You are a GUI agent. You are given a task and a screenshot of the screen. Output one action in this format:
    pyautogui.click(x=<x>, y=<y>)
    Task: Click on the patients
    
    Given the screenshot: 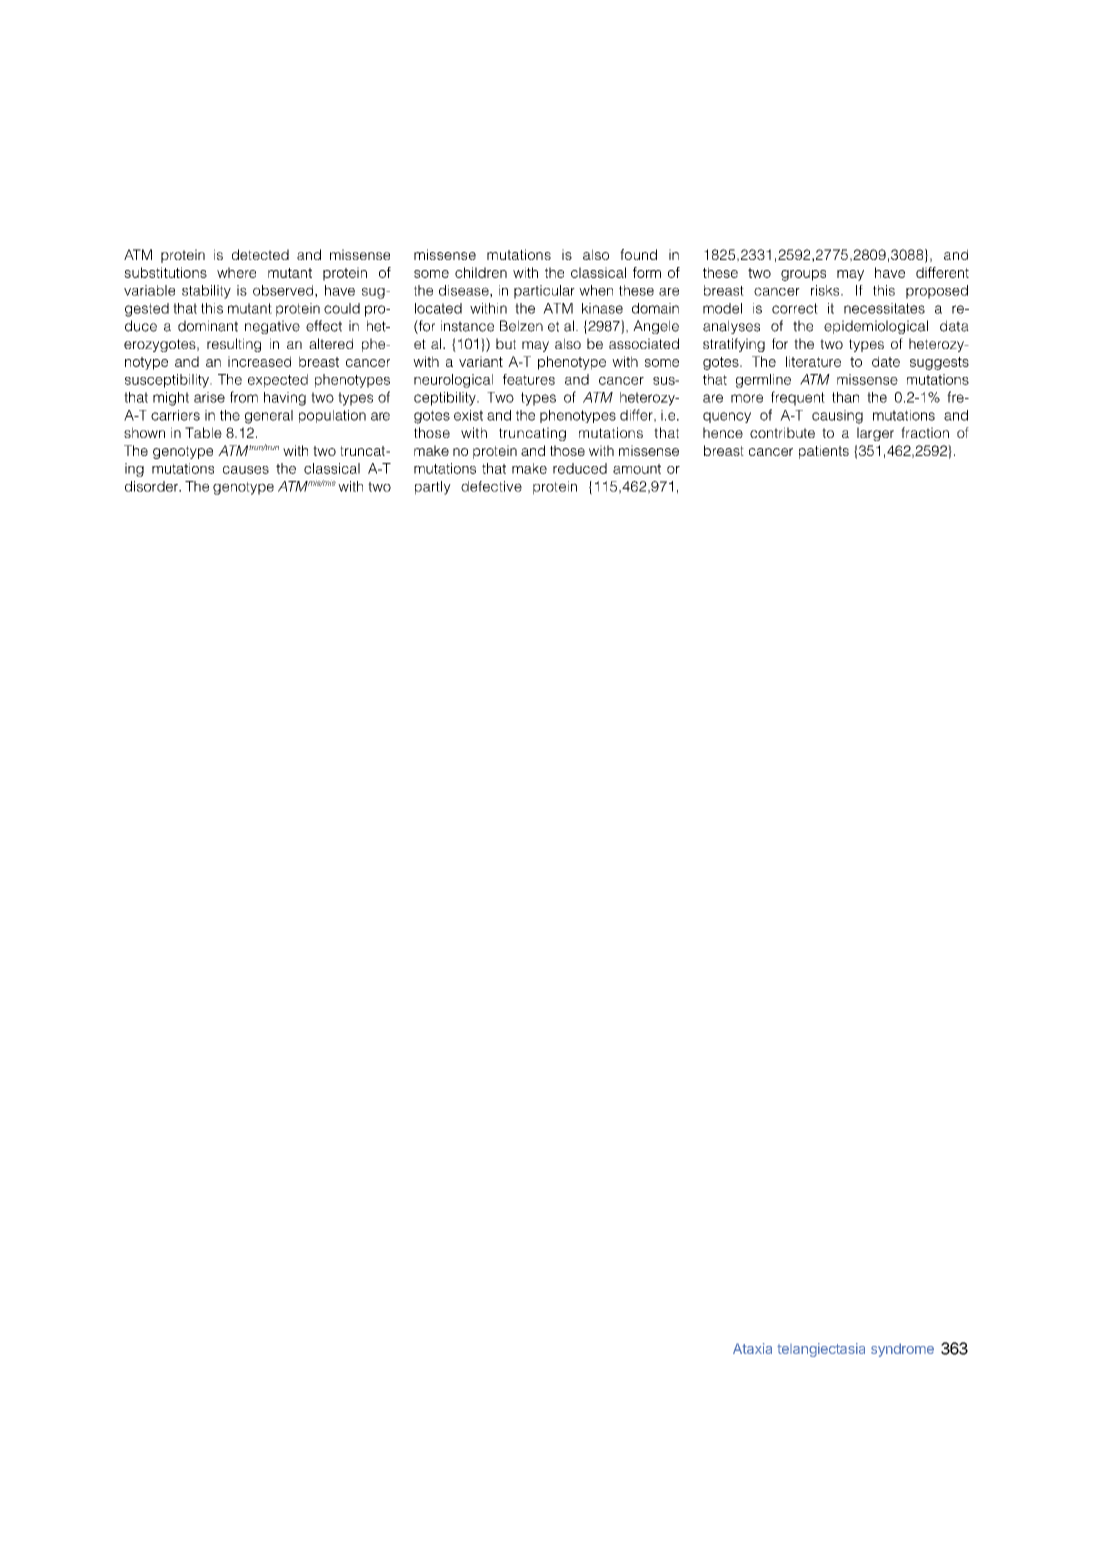 What is the action you would take?
    pyautogui.click(x=824, y=452)
